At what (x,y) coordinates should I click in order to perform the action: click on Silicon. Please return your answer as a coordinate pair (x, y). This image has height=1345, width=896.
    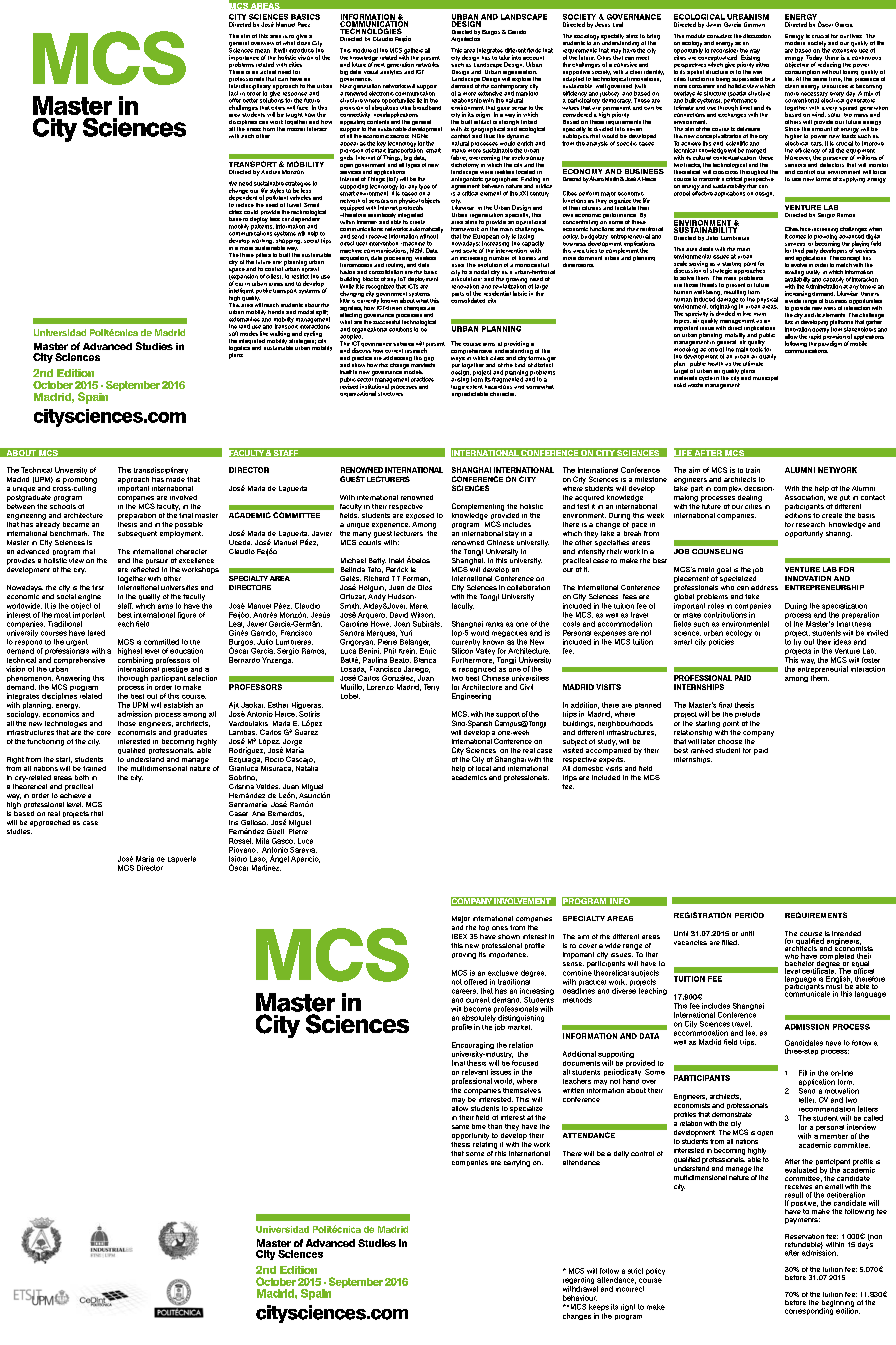
    Looking at the image, I should click on (462, 651).
